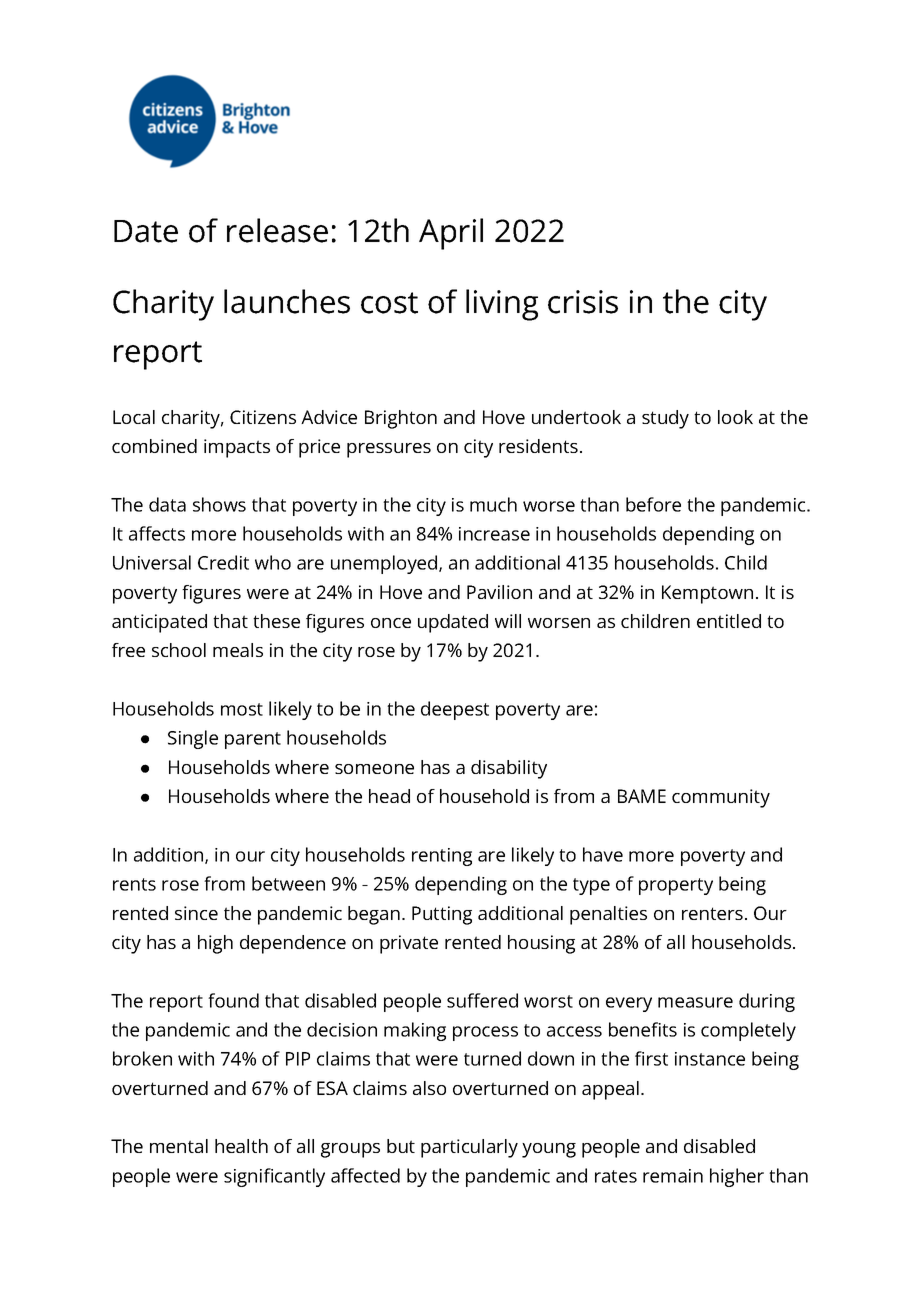 The height and width of the page is (1307, 924). Describe the element at coordinates (451, 234) in the page. I see `April` at that location.
